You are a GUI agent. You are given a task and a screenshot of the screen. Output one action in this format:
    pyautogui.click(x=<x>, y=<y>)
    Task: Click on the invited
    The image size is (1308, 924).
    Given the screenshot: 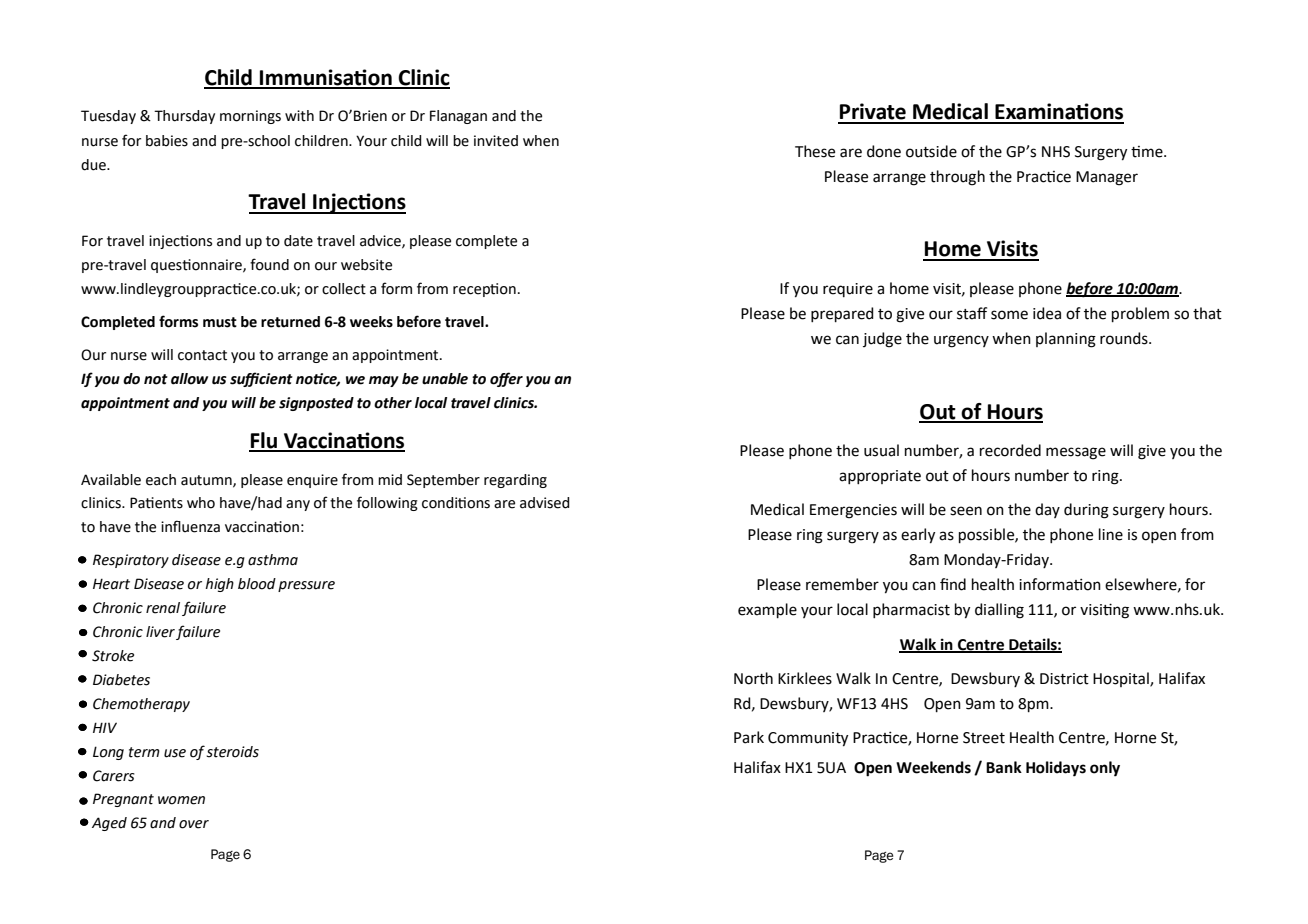 What is the action you would take?
    pyautogui.click(x=496, y=141)
